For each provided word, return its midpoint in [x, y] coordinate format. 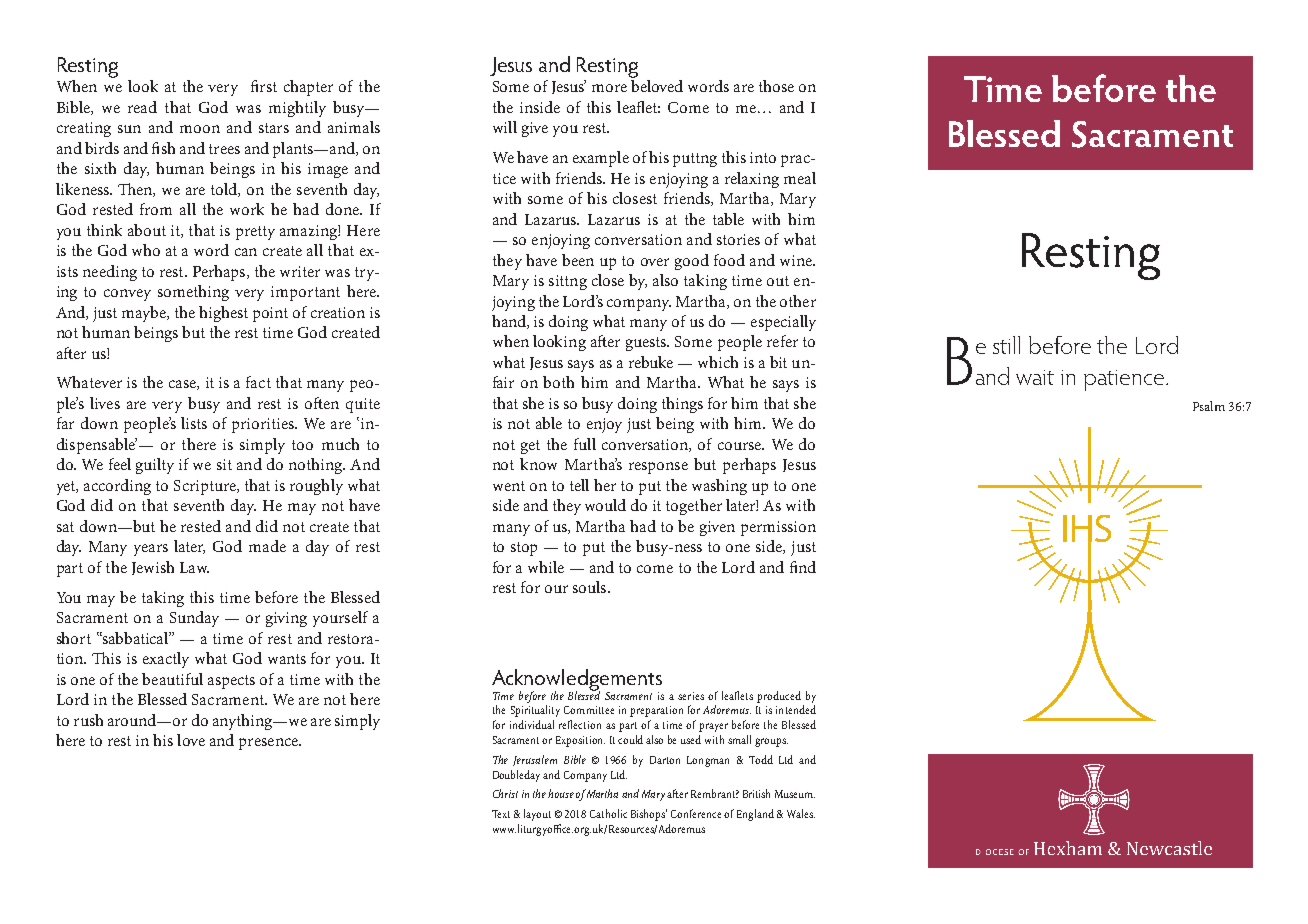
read [142, 107]
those [776, 86]
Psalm [1209, 406]
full [585, 444]
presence [269, 744]
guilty [155, 466]
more [609, 88]
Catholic [608, 813]
